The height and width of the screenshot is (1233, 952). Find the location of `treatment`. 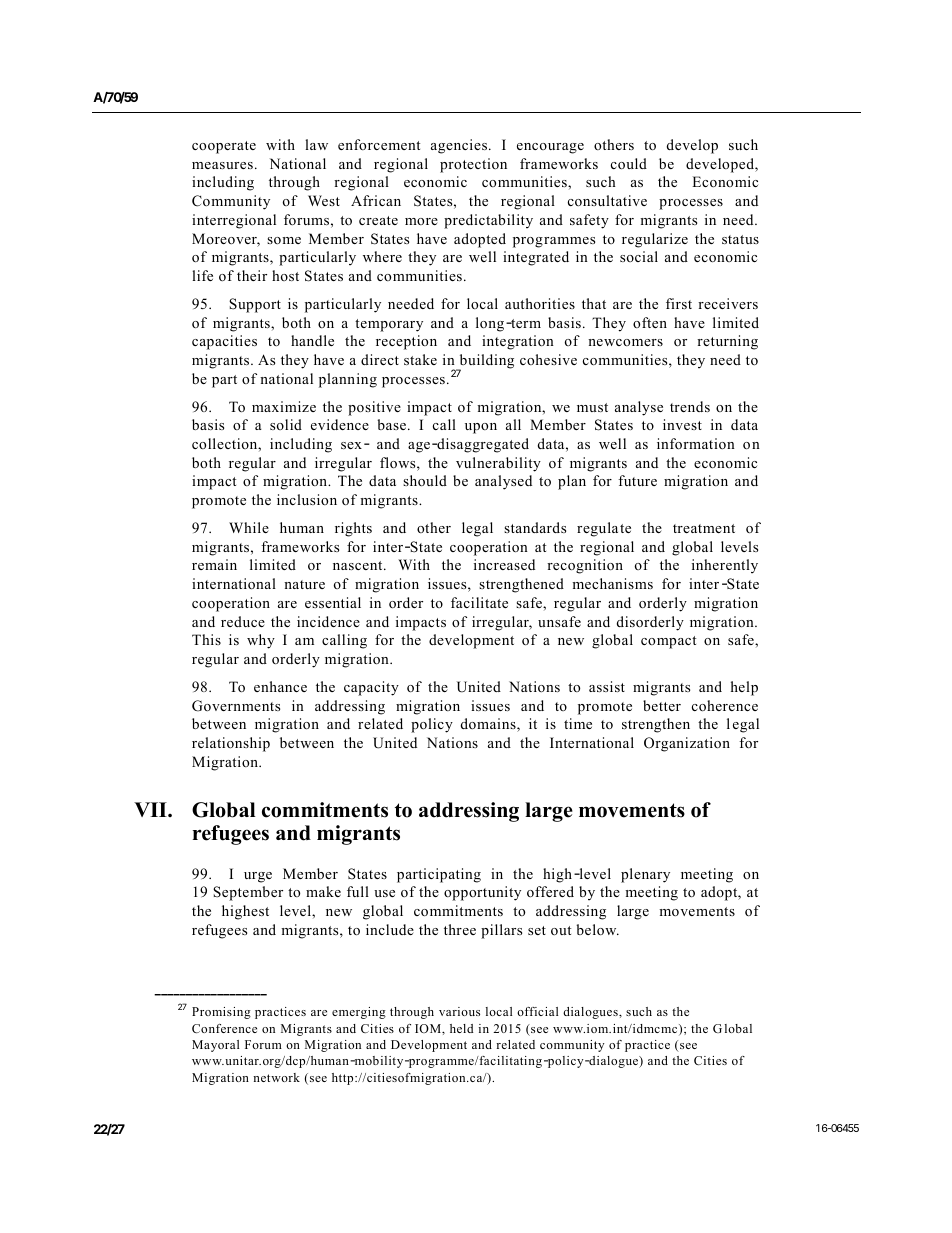

treatment is located at coordinates (704, 528).
